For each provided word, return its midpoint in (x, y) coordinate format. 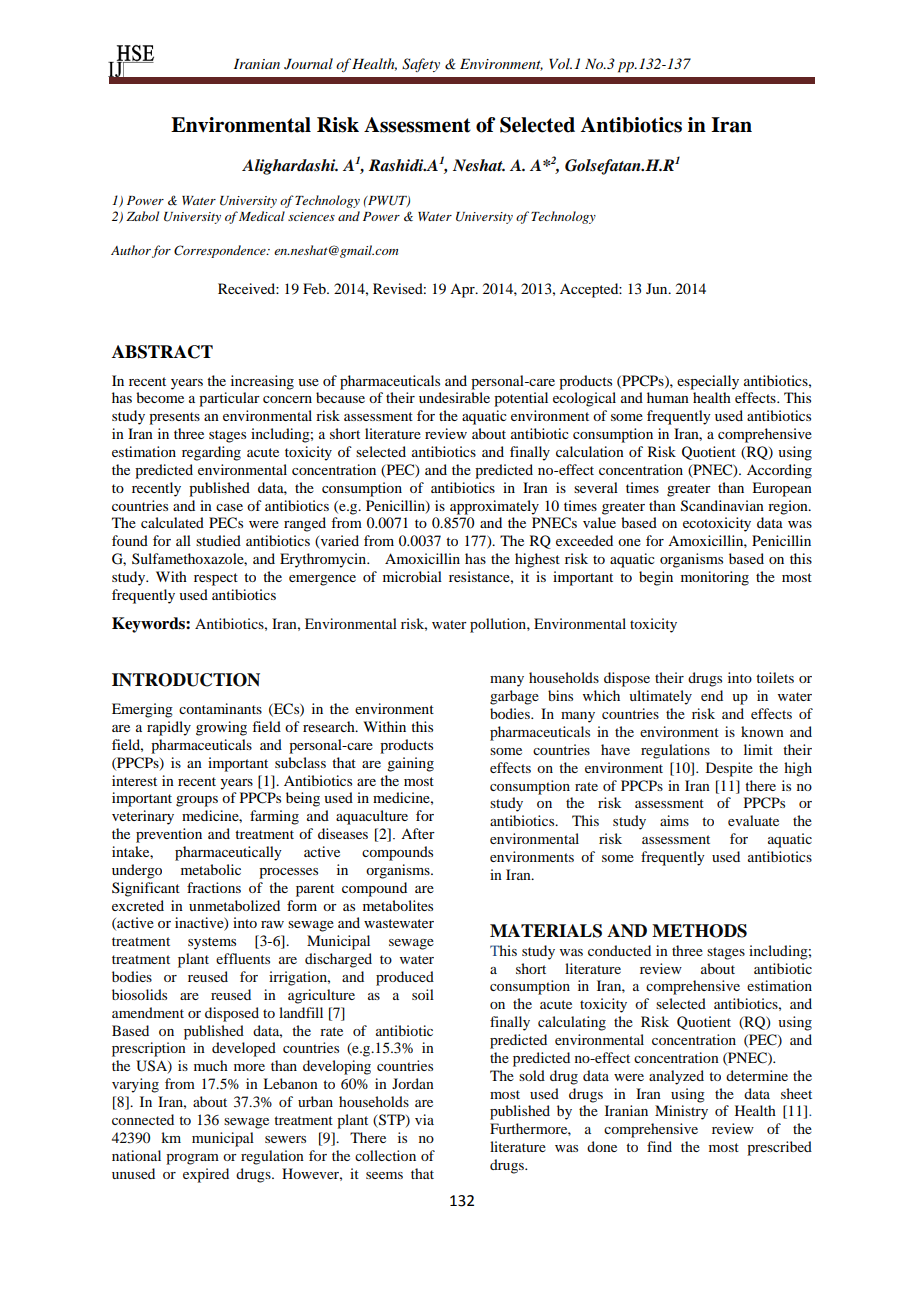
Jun (658, 288)
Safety (421, 65)
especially (708, 382)
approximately (494, 507)
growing (221, 728)
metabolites (398, 905)
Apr (463, 291)
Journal (308, 64)
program (192, 1159)
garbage (514, 697)
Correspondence (221, 251)
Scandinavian (722, 506)
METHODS (699, 931)
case (229, 507)
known (762, 731)
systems (212, 943)
